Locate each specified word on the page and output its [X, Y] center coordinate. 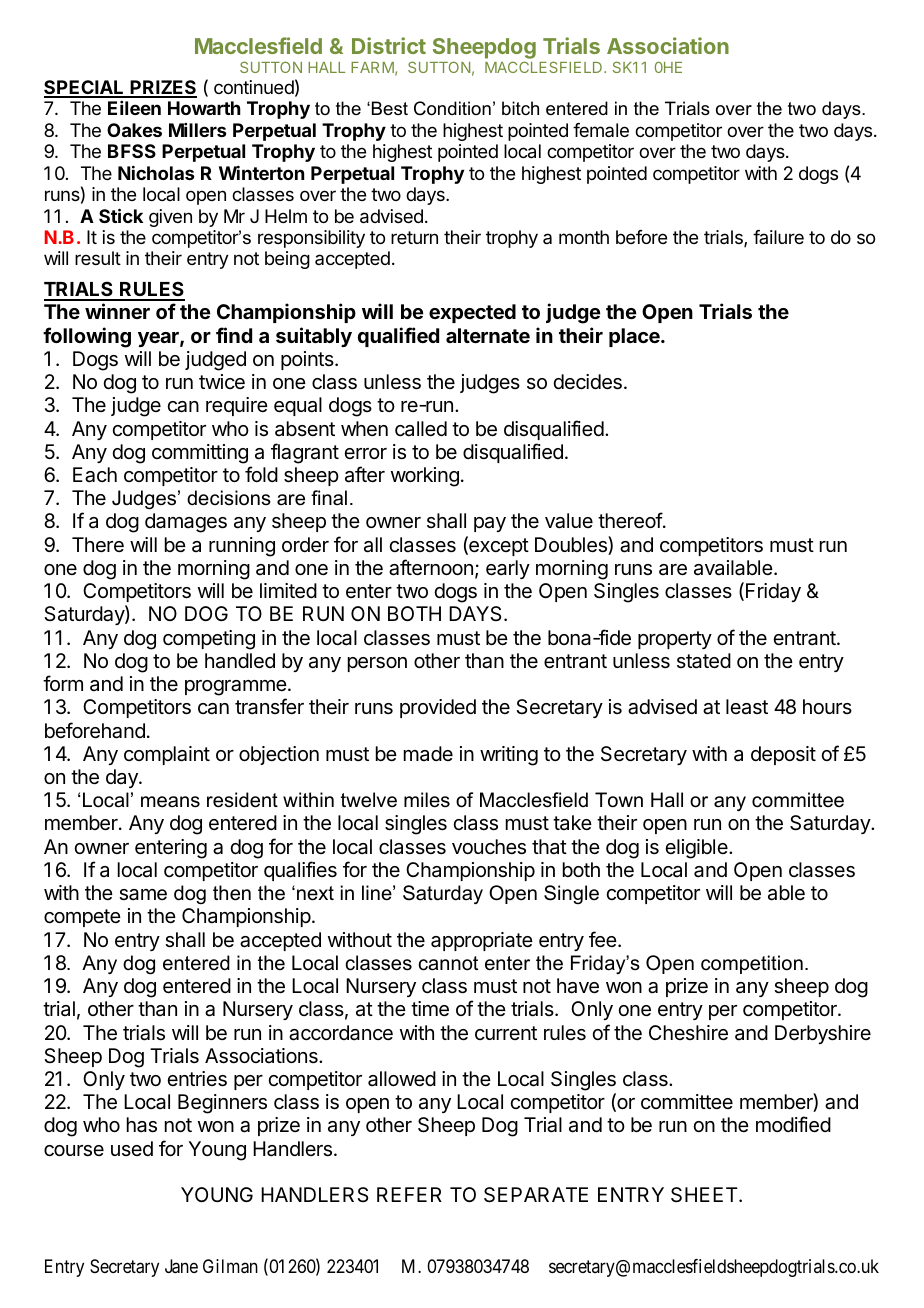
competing [209, 640]
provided [438, 708]
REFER [409, 1194]
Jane [181, 1266]
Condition [452, 108]
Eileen [134, 108]
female [601, 130]
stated [704, 661]
